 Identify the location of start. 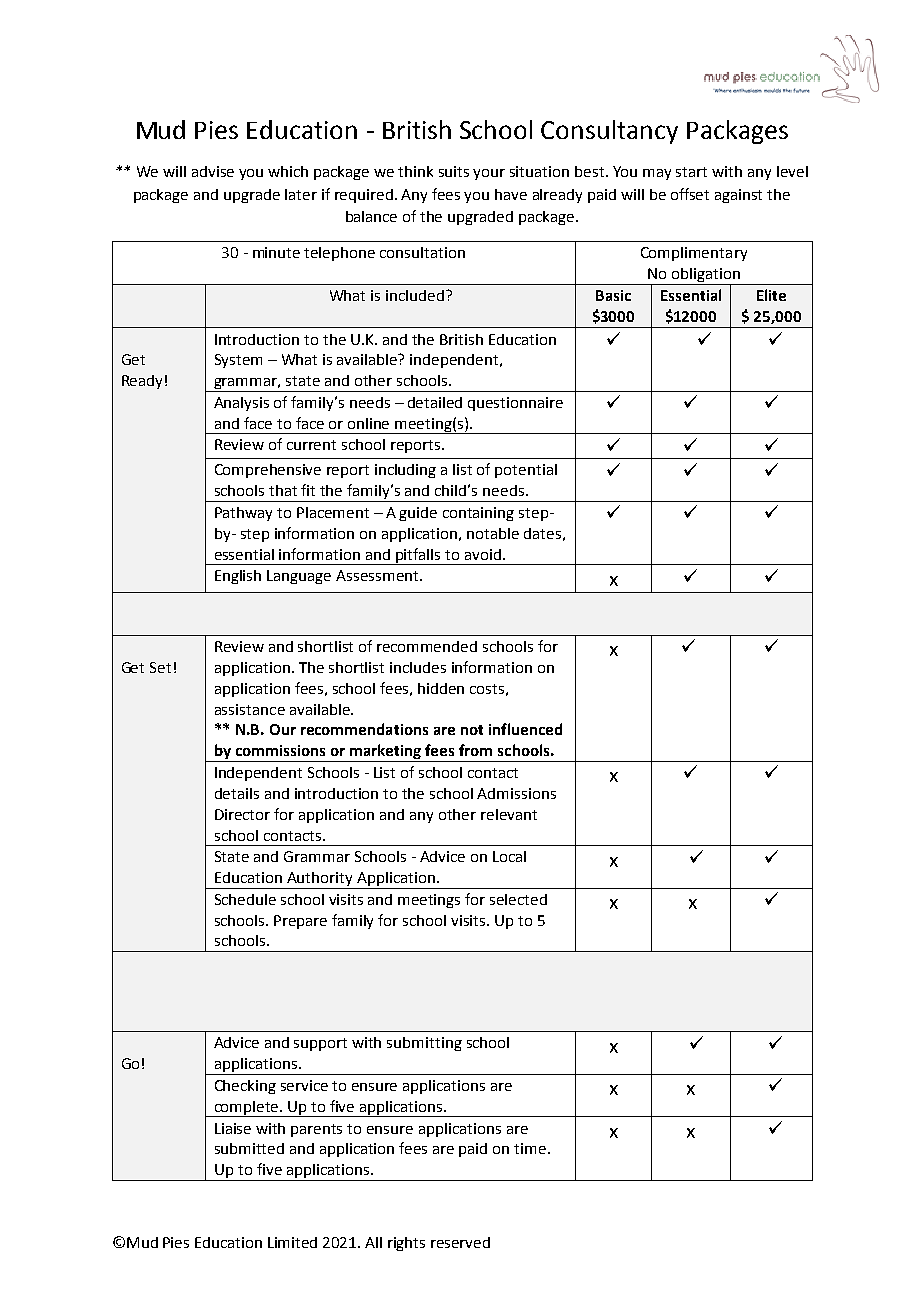
(691, 172).
